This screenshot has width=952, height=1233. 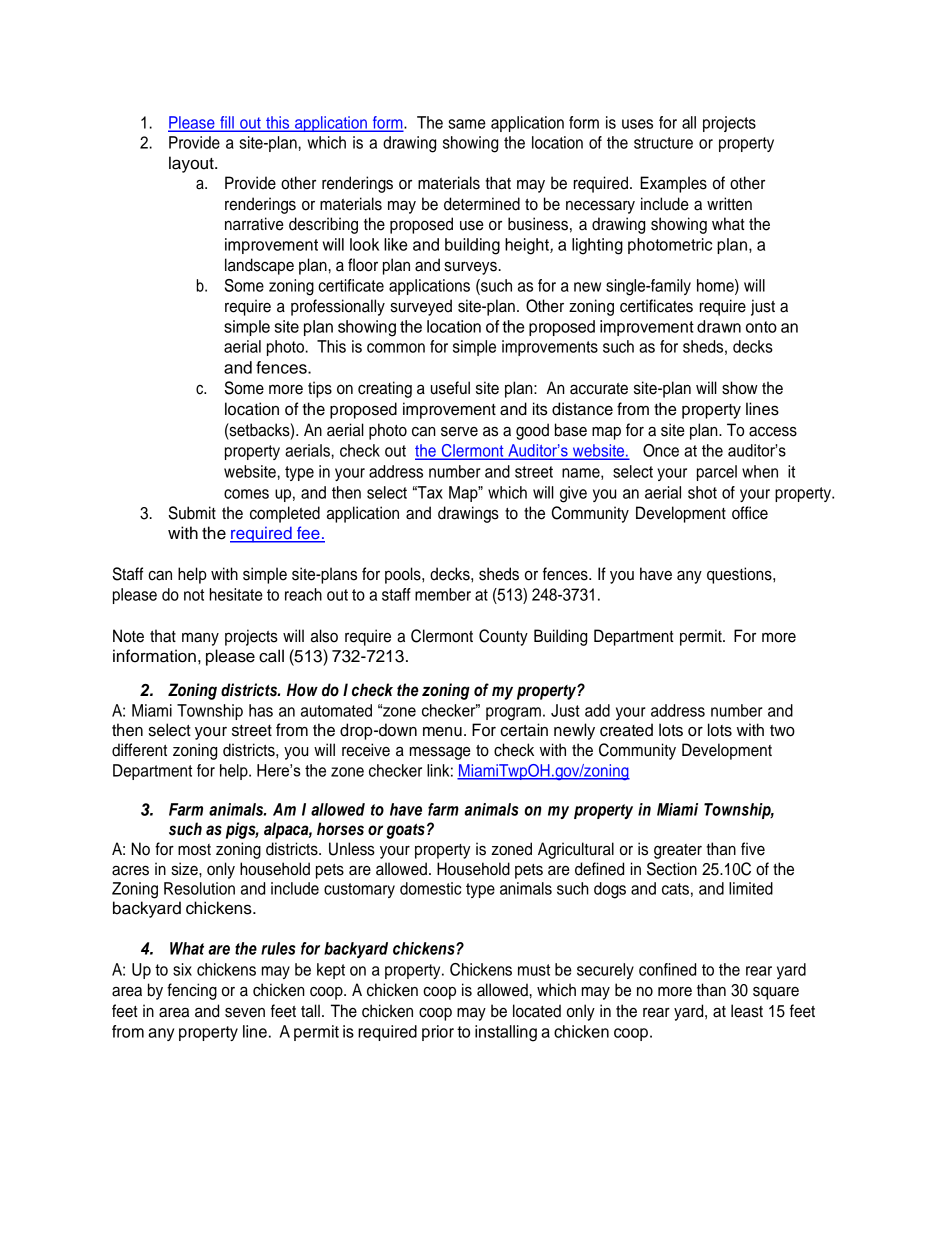 What do you see at coordinates (663, 143) in the screenshot?
I see `structure` at bounding box center [663, 143].
